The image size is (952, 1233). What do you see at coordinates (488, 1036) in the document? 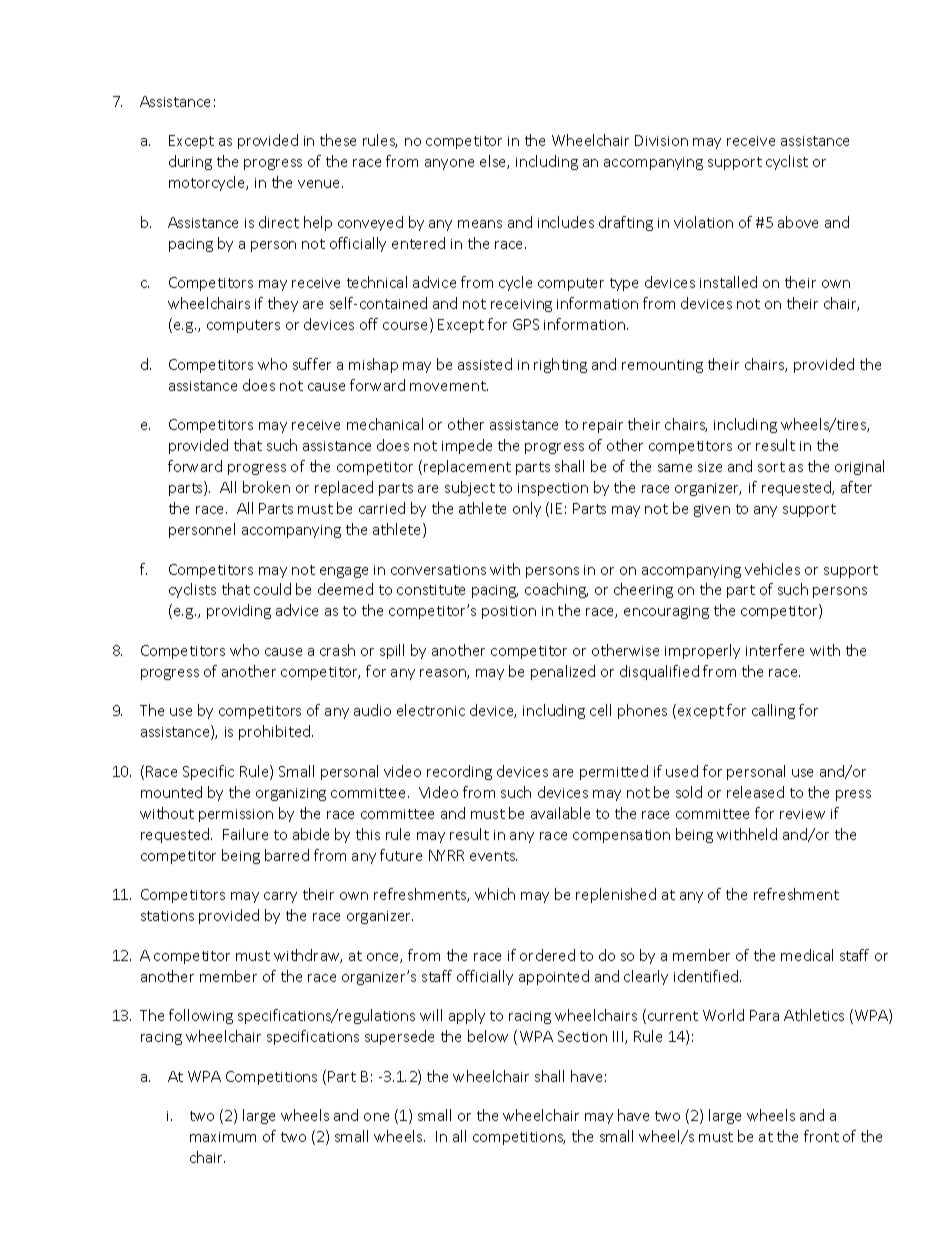
I see `below` at bounding box center [488, 1036].
